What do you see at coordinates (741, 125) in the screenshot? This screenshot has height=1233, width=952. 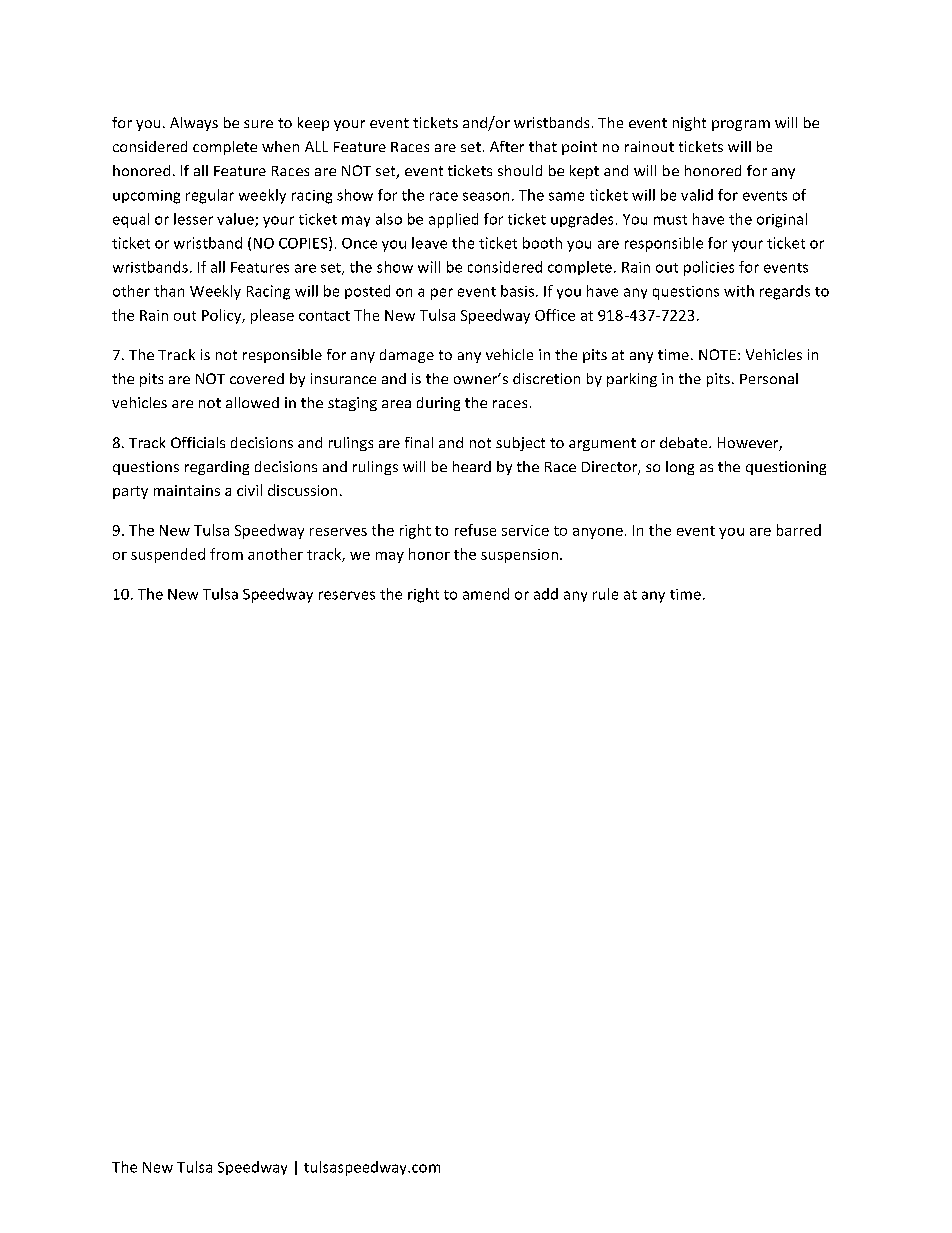 I see `program` at bounding box center [741, 125].
